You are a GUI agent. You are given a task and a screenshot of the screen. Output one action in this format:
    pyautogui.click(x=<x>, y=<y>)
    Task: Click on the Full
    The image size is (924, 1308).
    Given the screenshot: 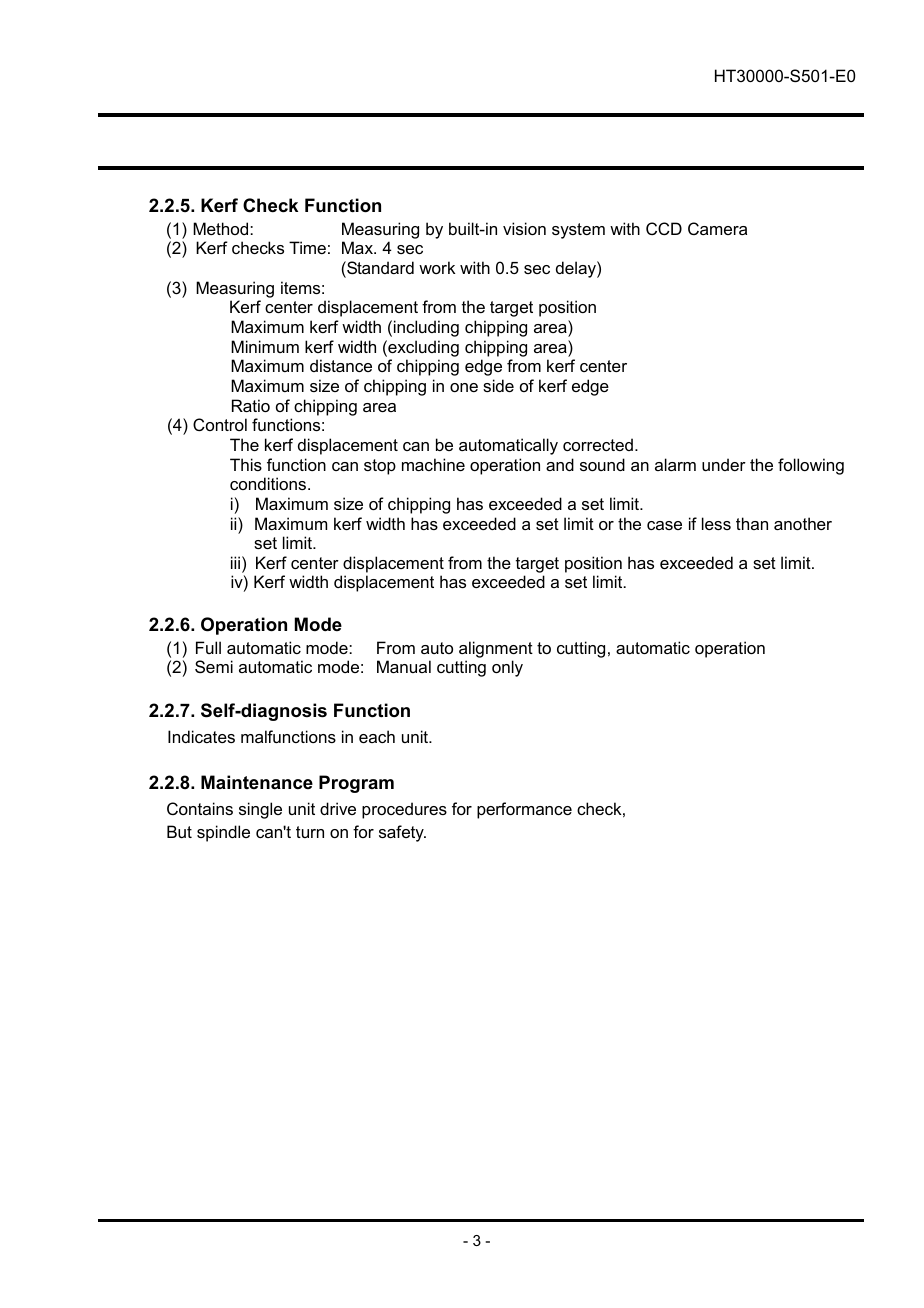 What is the action you would take?
    pyautogui.click(x=208, y=647)
